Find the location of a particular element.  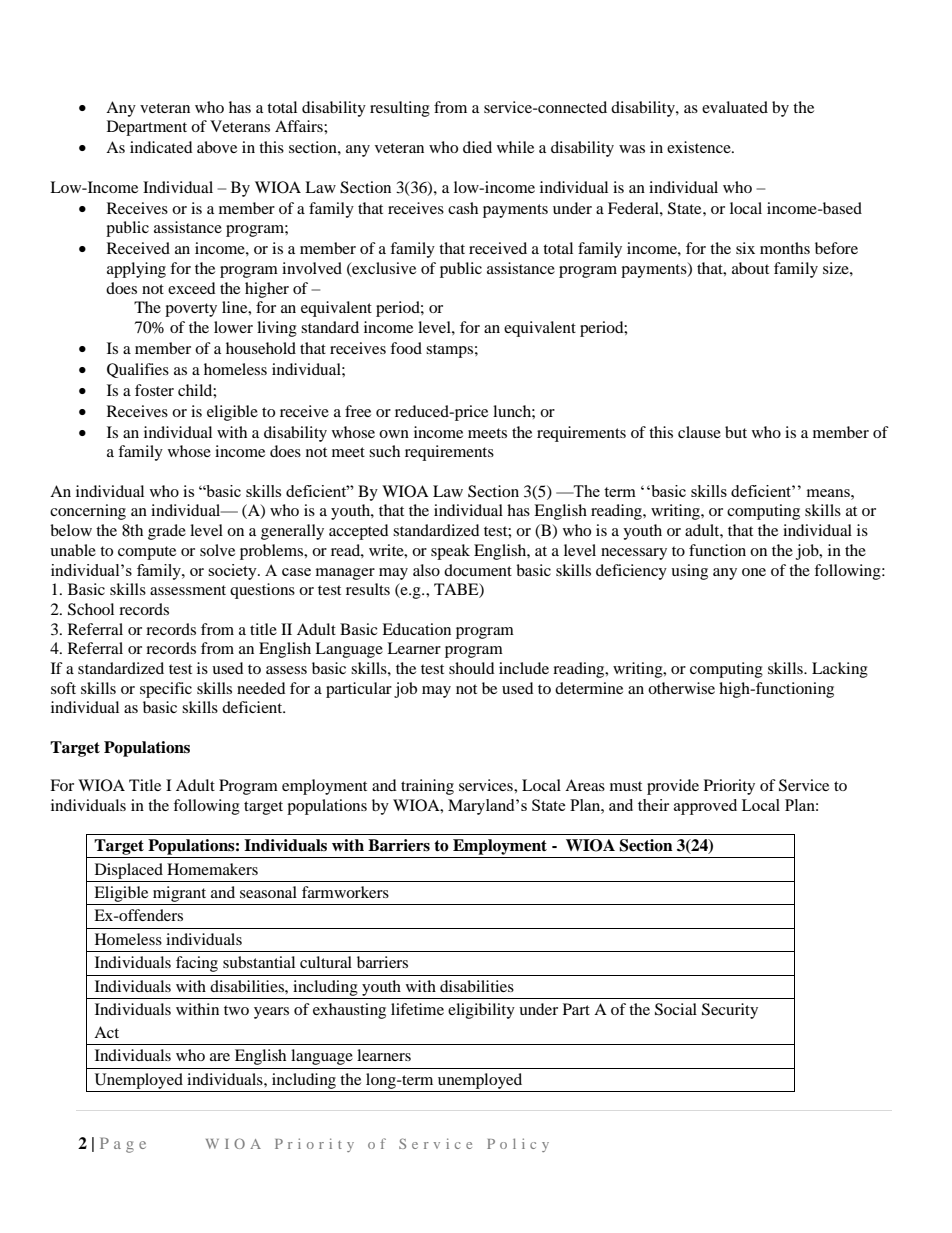

Act is located at coordinates (106, 1032).
